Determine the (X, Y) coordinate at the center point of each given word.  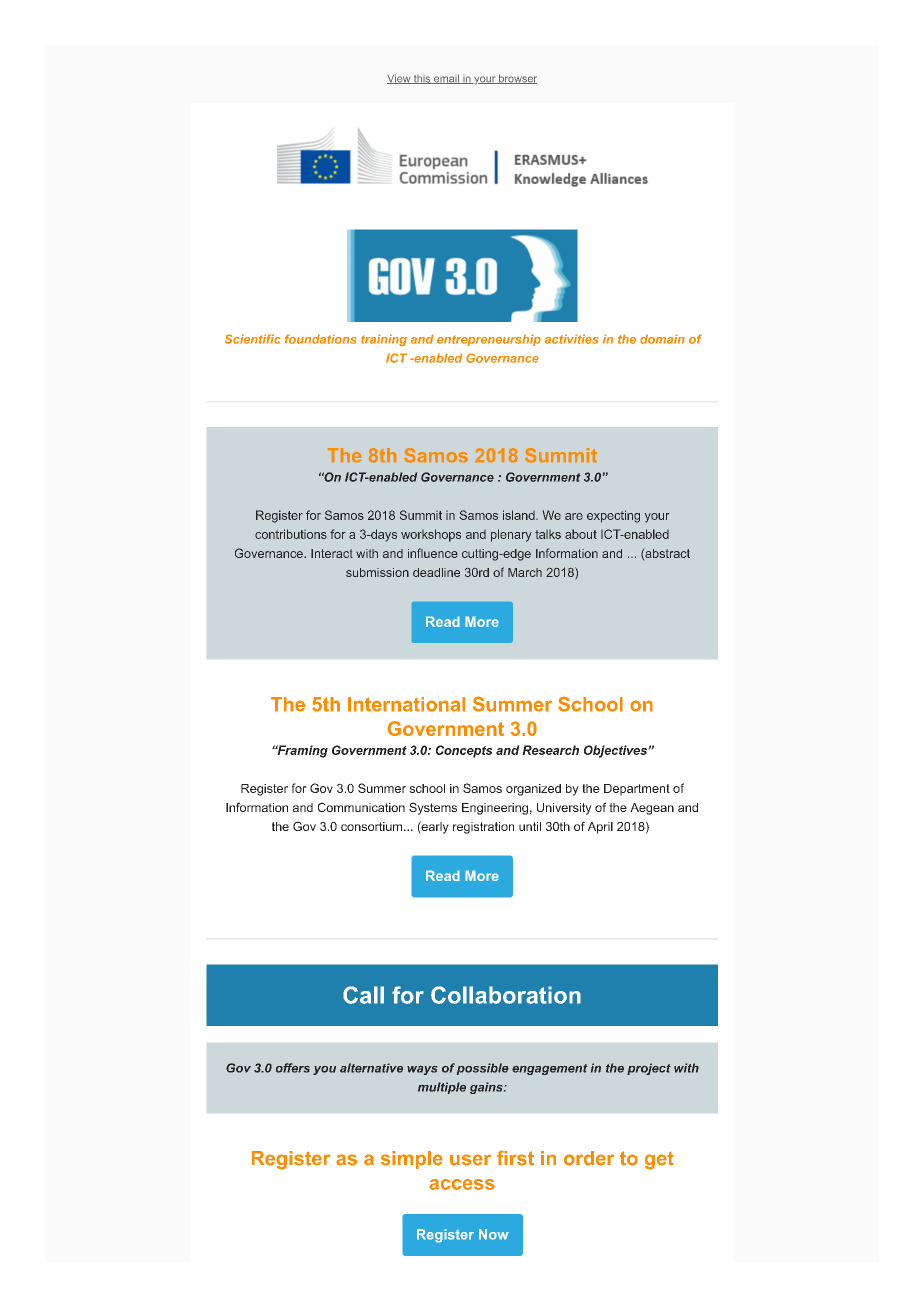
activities (571, 339)
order (589, 1158)
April (600, 828)
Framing (301, 751)
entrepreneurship (489, 340)
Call (363, 995)
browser (517, 79)
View (400, 79)
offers (293, 1068)
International (406, 704)
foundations (320, 339)
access (462, 1184)
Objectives (616, 751)
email (446, 79)
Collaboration (506, 995)
